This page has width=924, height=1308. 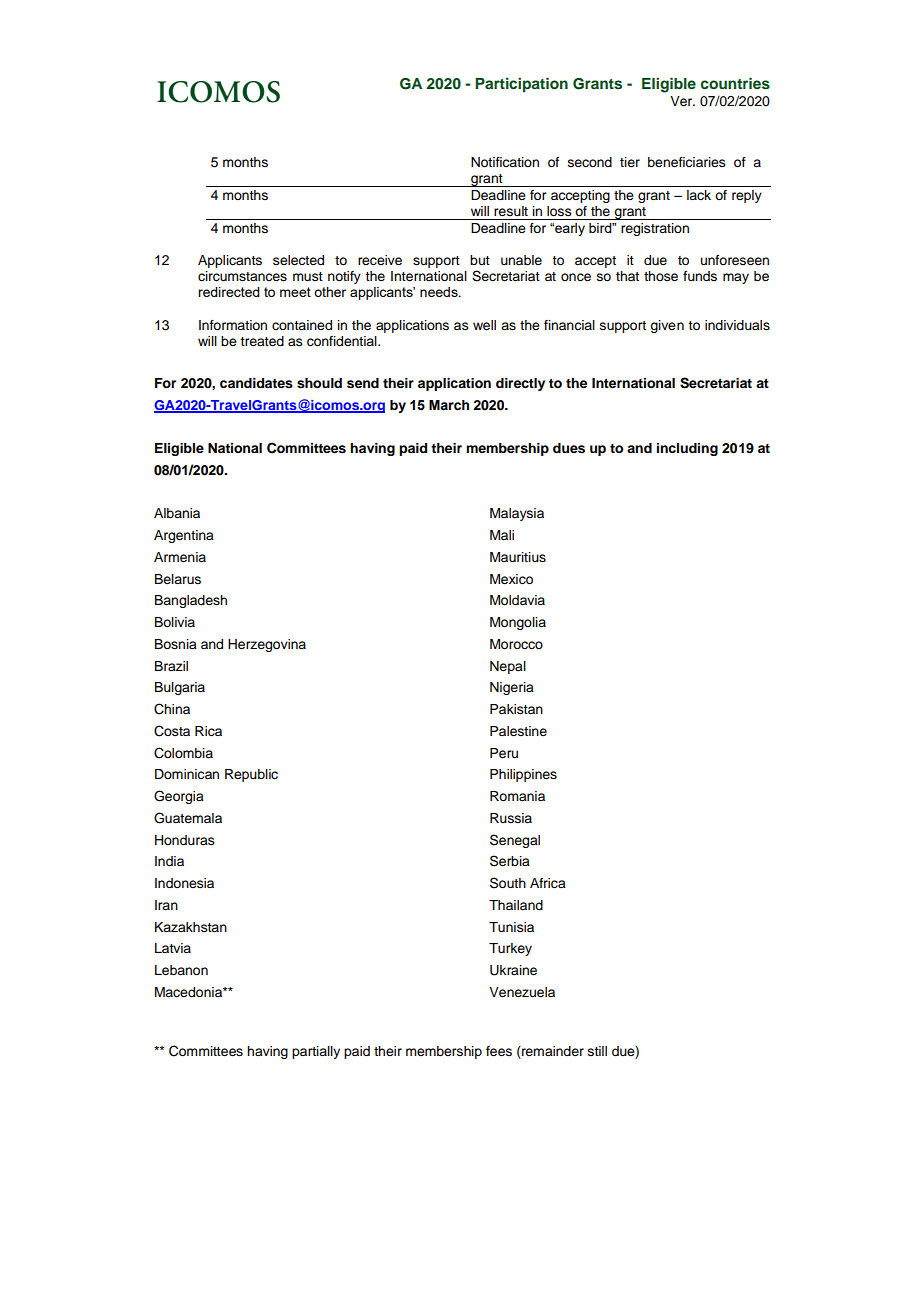 I want to click on Participation, so click(x=521, y=84).
